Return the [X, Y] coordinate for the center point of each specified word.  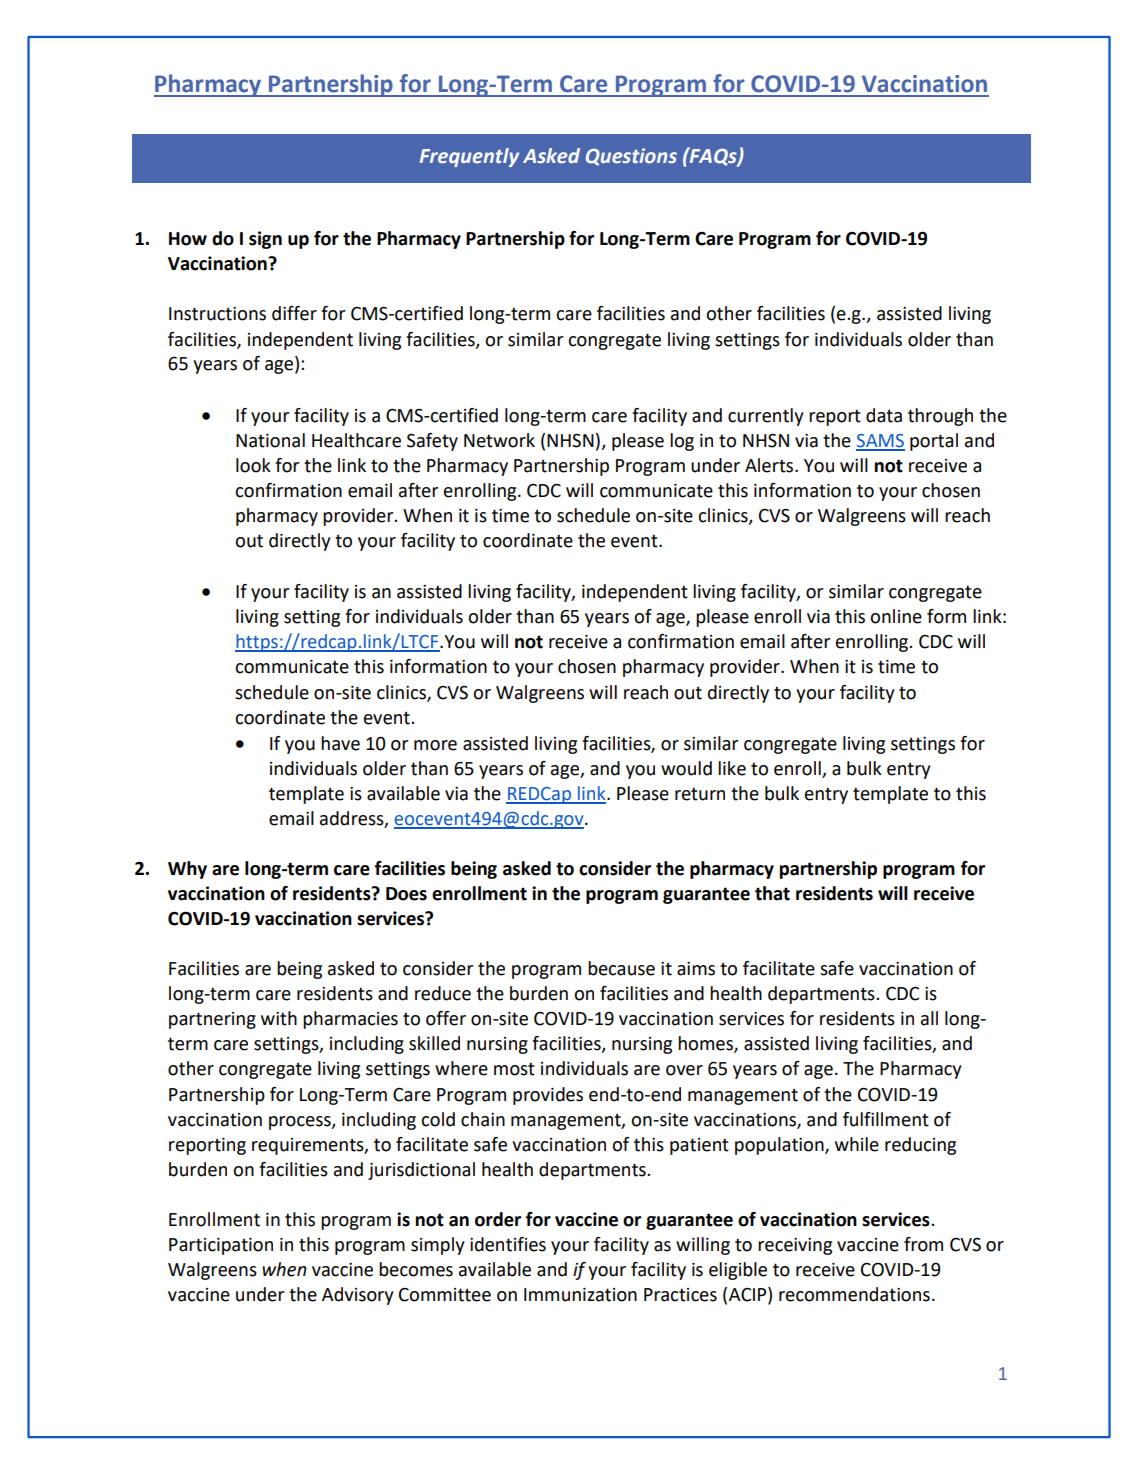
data [884, 415]
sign [265, 240]
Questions [631, 157]
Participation [221, 1246]
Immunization [580, 1295]
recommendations [854, 1294]
